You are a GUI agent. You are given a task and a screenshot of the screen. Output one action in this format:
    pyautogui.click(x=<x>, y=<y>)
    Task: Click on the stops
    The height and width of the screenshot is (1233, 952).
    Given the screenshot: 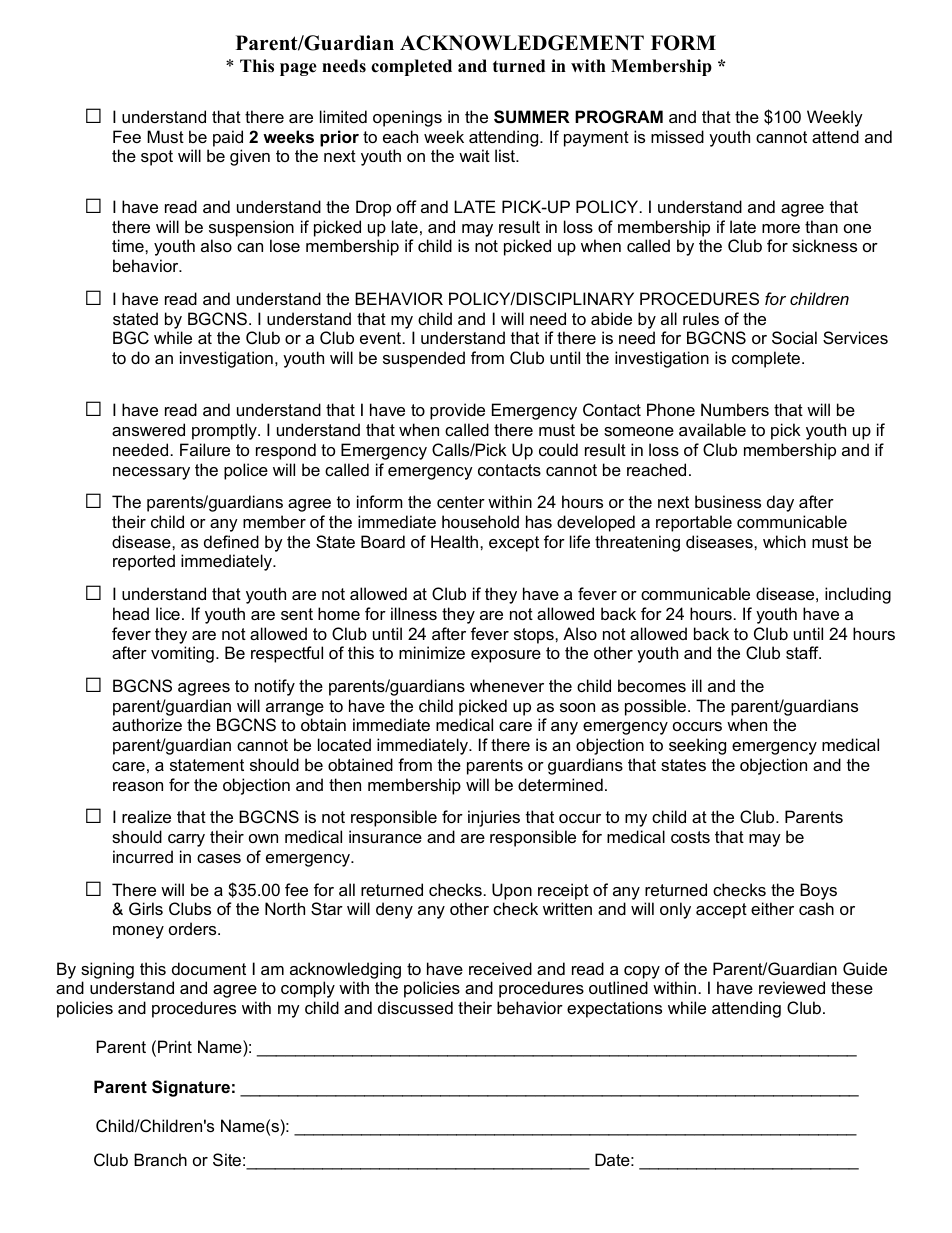 What is the action you would take?
    pyautogui.click(x=535, y=636)
